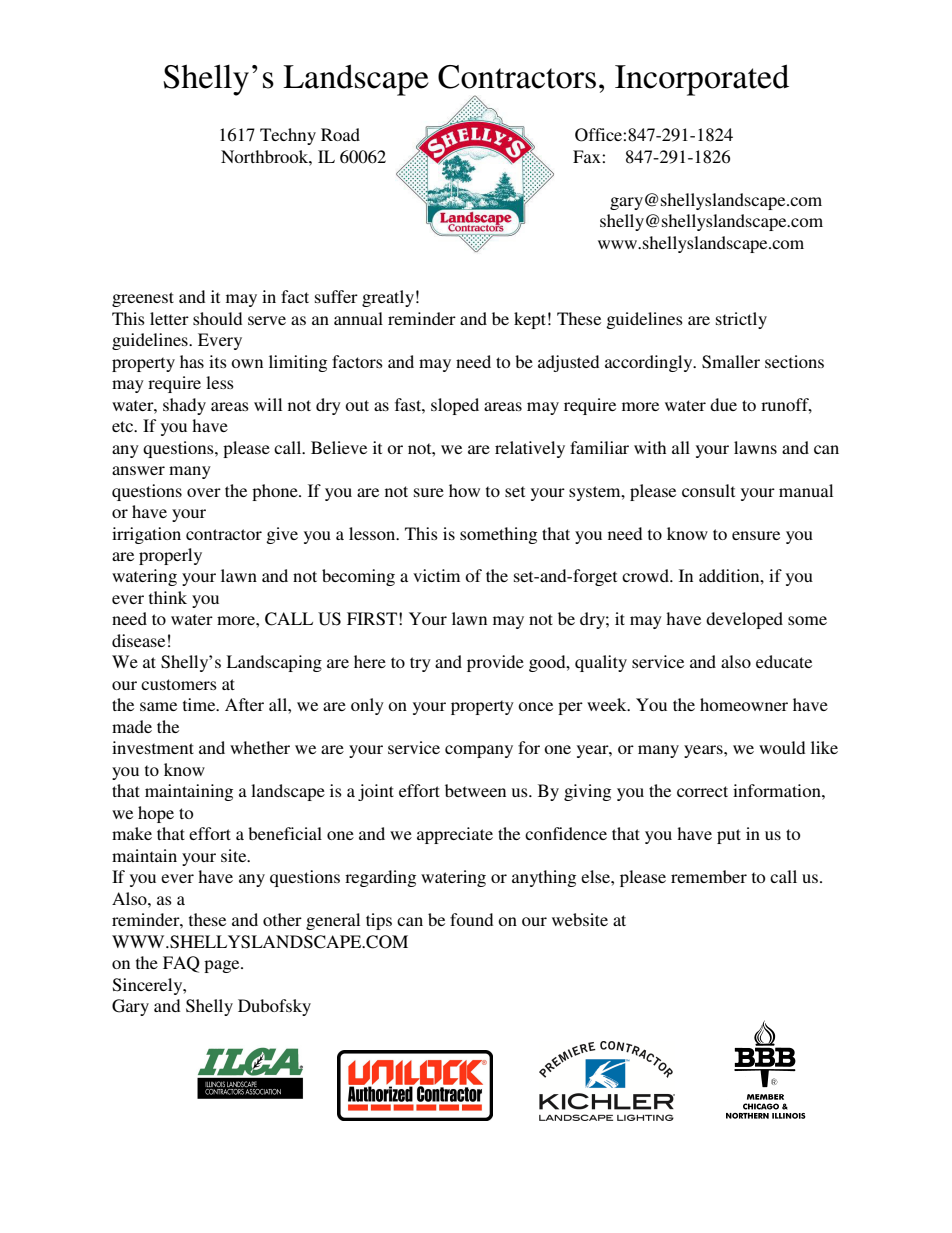 The height and width of the screenshot is (1233, 952). What do you see at coordinates (479, 751) in the screenshot?
I see `company` at bounding box center [479, 751].
